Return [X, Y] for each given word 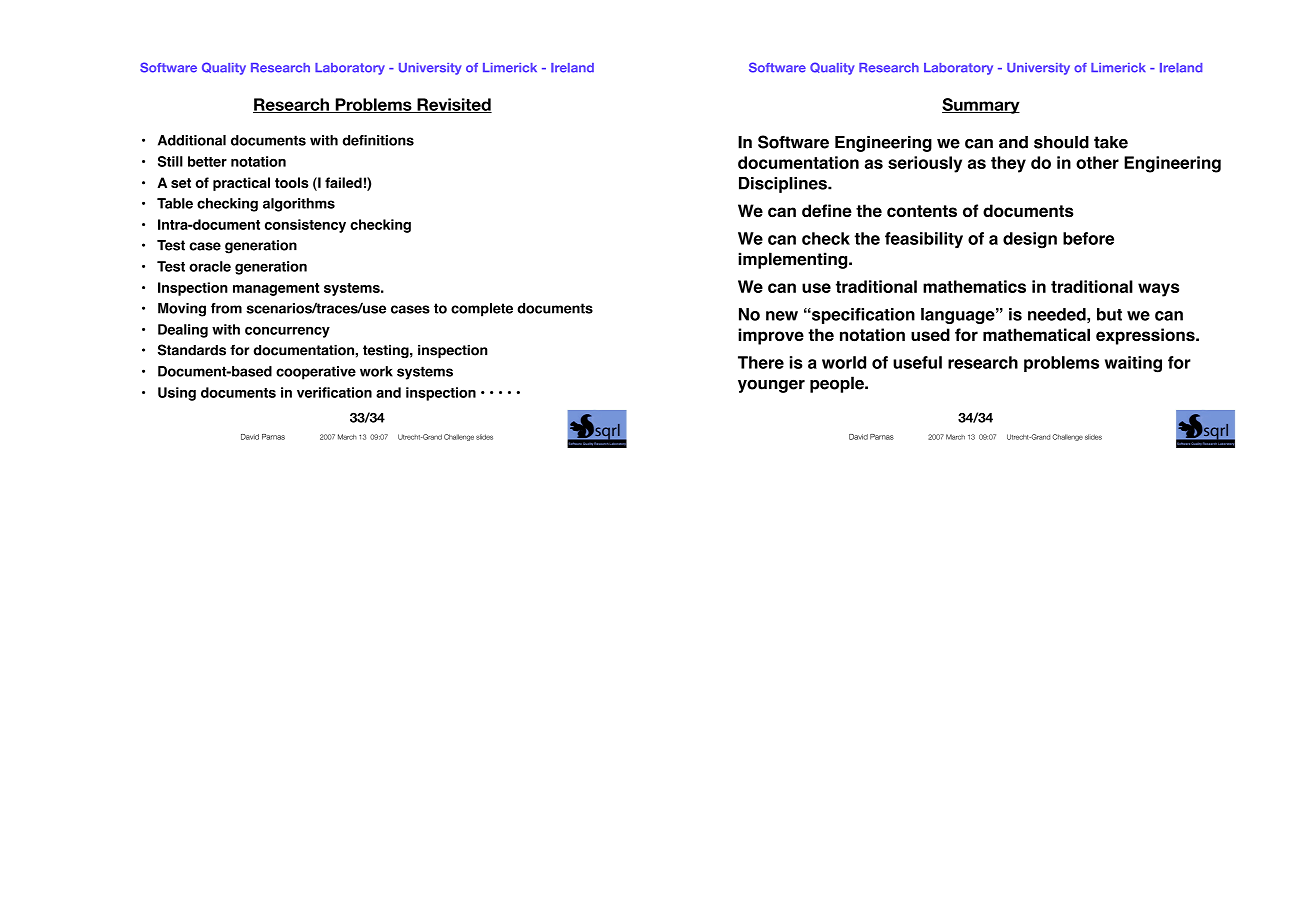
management [276, 289]
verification [334, 392]
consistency [305, 226]
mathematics [974, 286]
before [1088, 238]
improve [771, 336]
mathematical [1036, 335]
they [1008, 164]
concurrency [287, 332]
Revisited [453, 105]
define [827, 210]
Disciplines [784, 185]
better [207, 161]
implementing [794, 260]
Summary [981, 106]
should [1061, 142]
